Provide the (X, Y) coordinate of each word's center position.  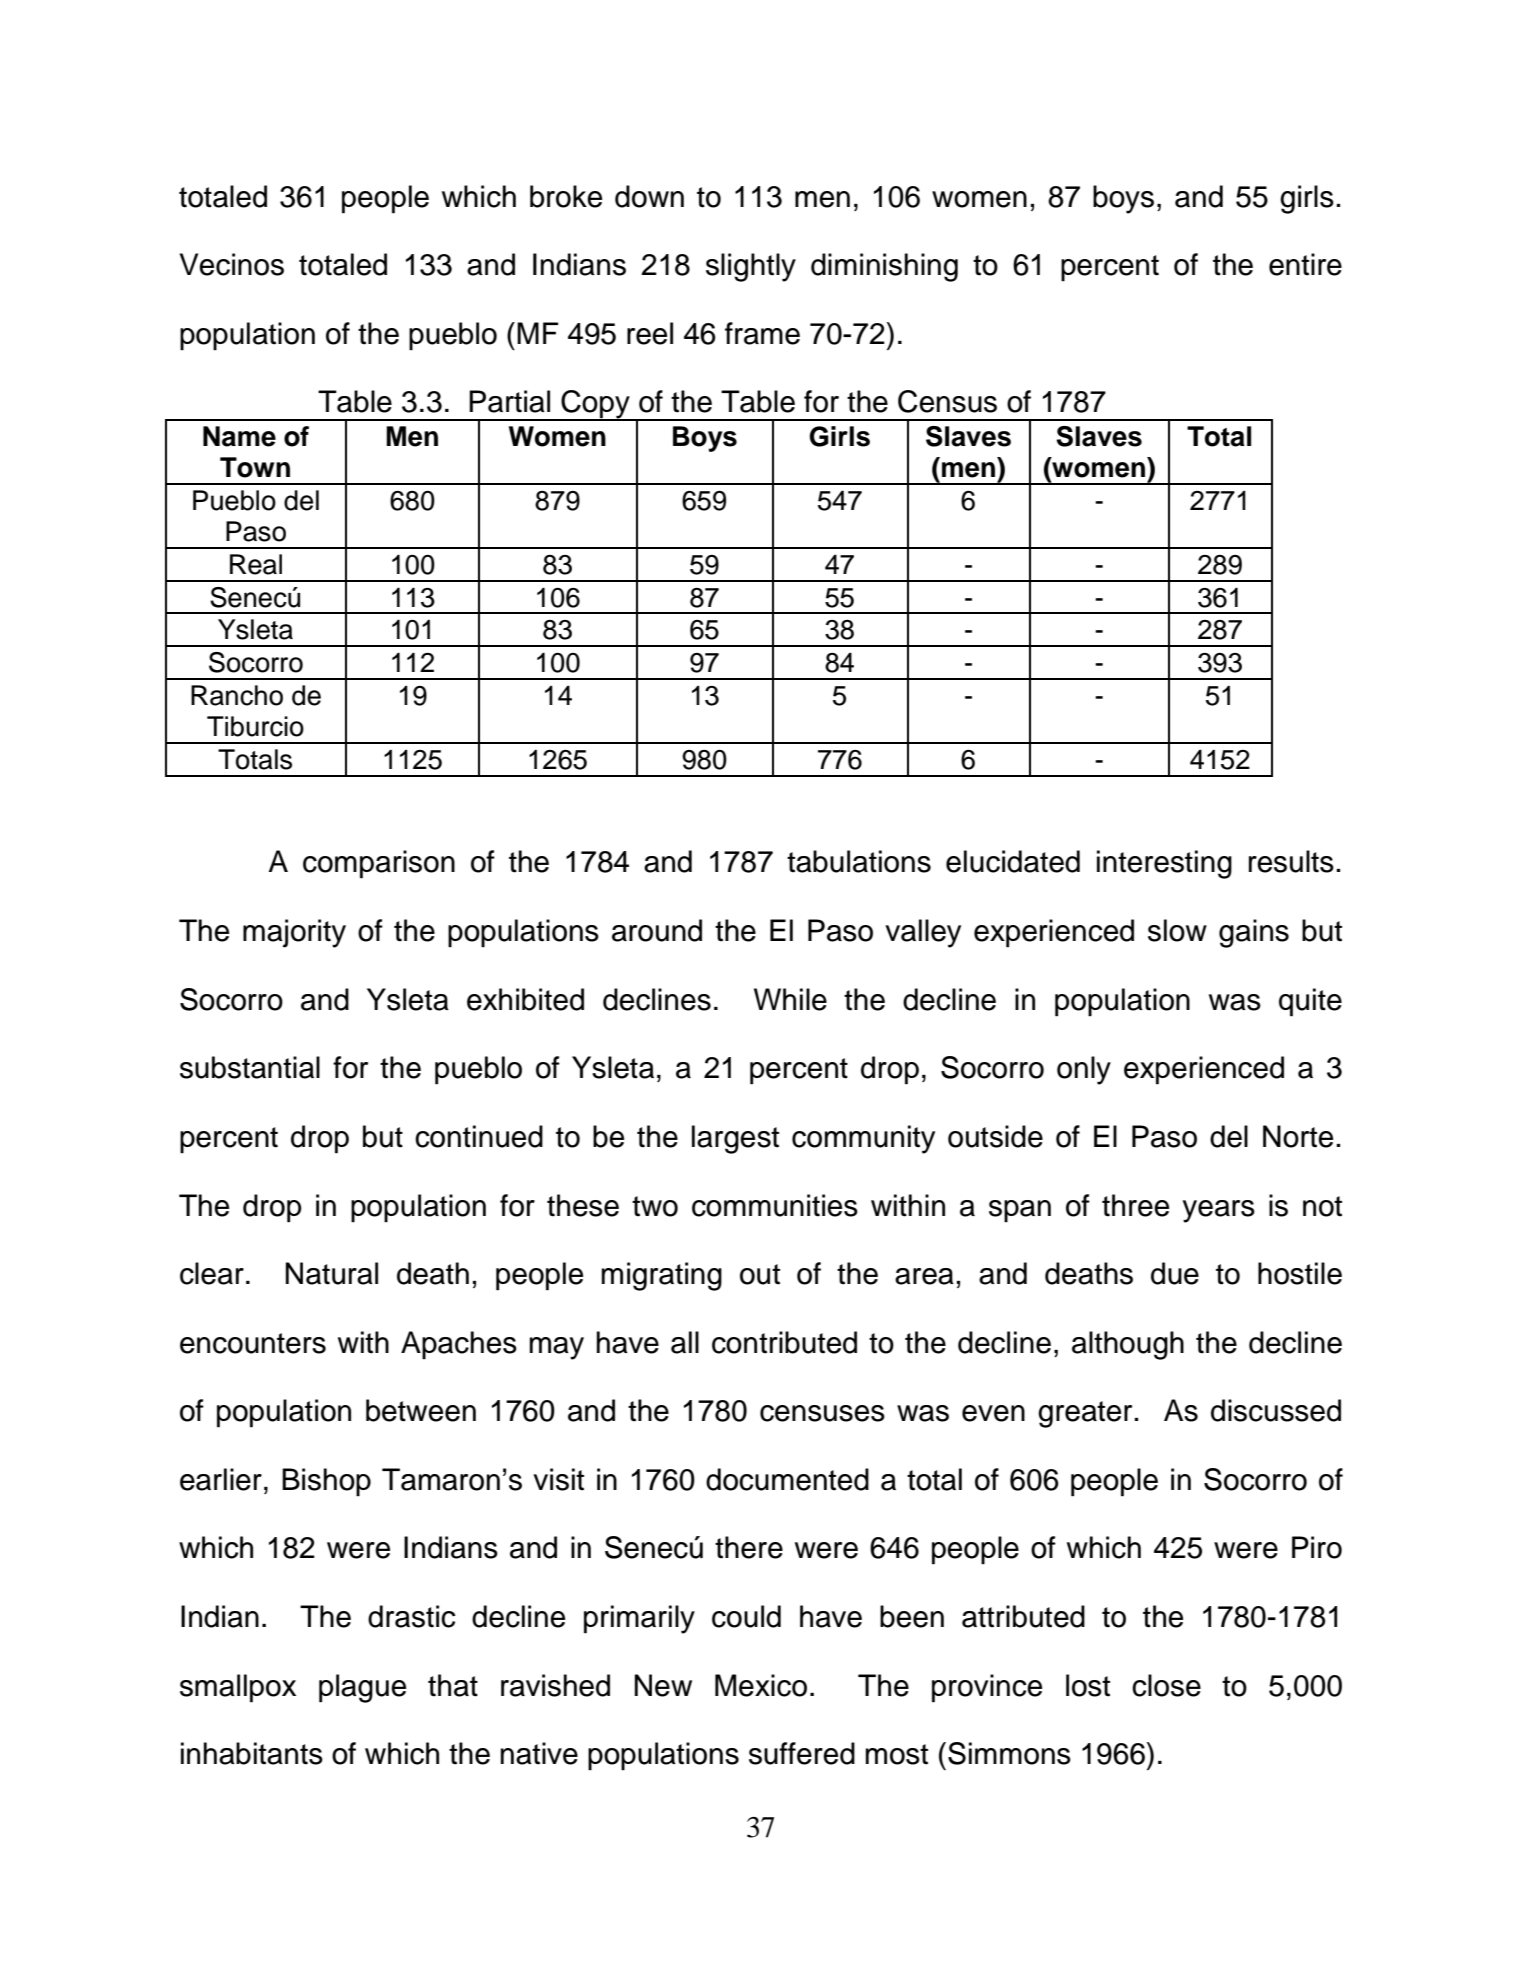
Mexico (761, 1685)
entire (1305, 264)
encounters (253, 1343)
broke (566, 196)
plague (362, 1688)
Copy (595, 405)
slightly (751, 267)
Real (256, 564)
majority (294, 933)
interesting (1164, 864)
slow (1177, 930)
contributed (784, 1342)
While (790, 999)
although (1128, 1345)
